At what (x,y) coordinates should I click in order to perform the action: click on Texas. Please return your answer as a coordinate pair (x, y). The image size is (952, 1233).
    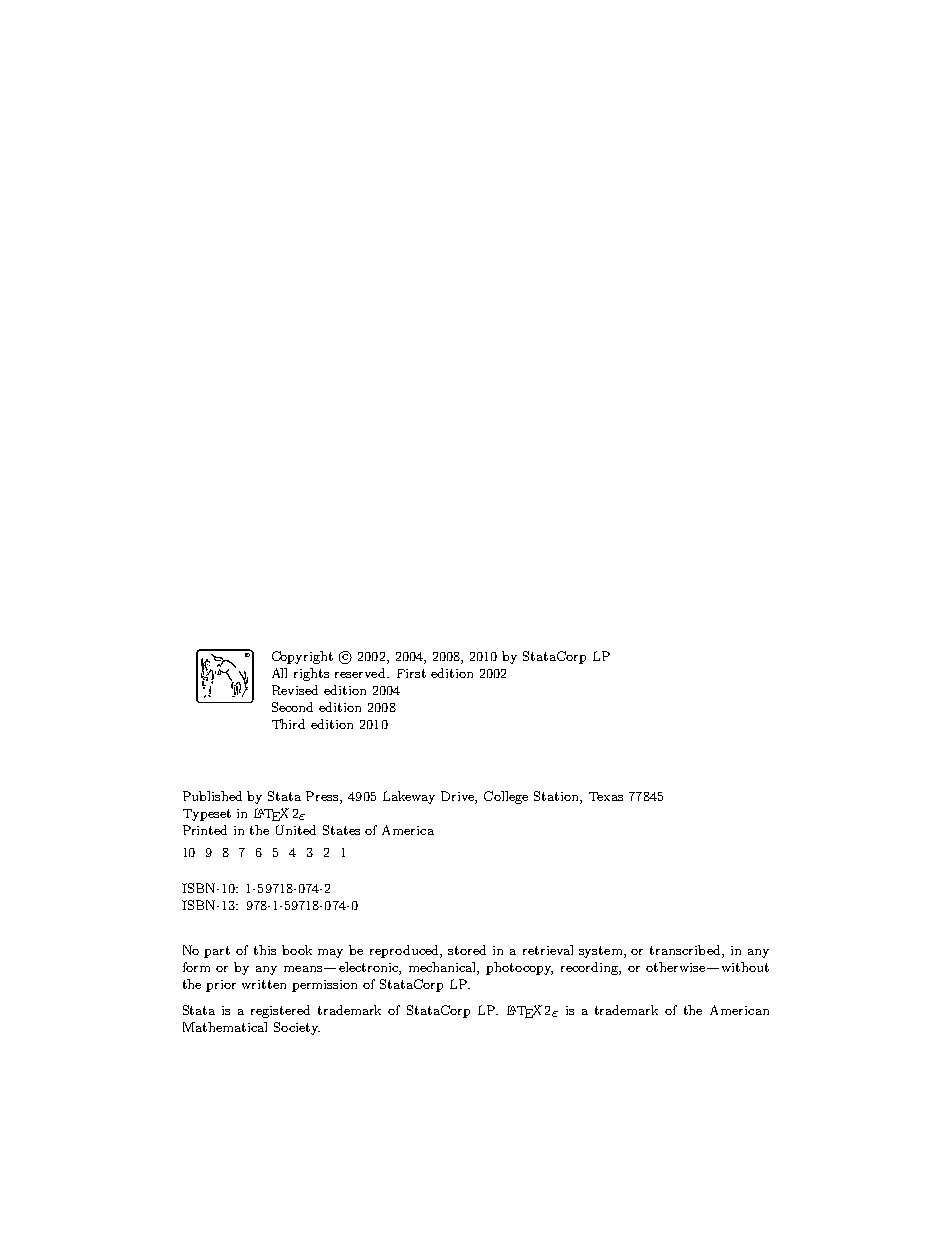
    Looking at the image, I should click on (606, 796).
